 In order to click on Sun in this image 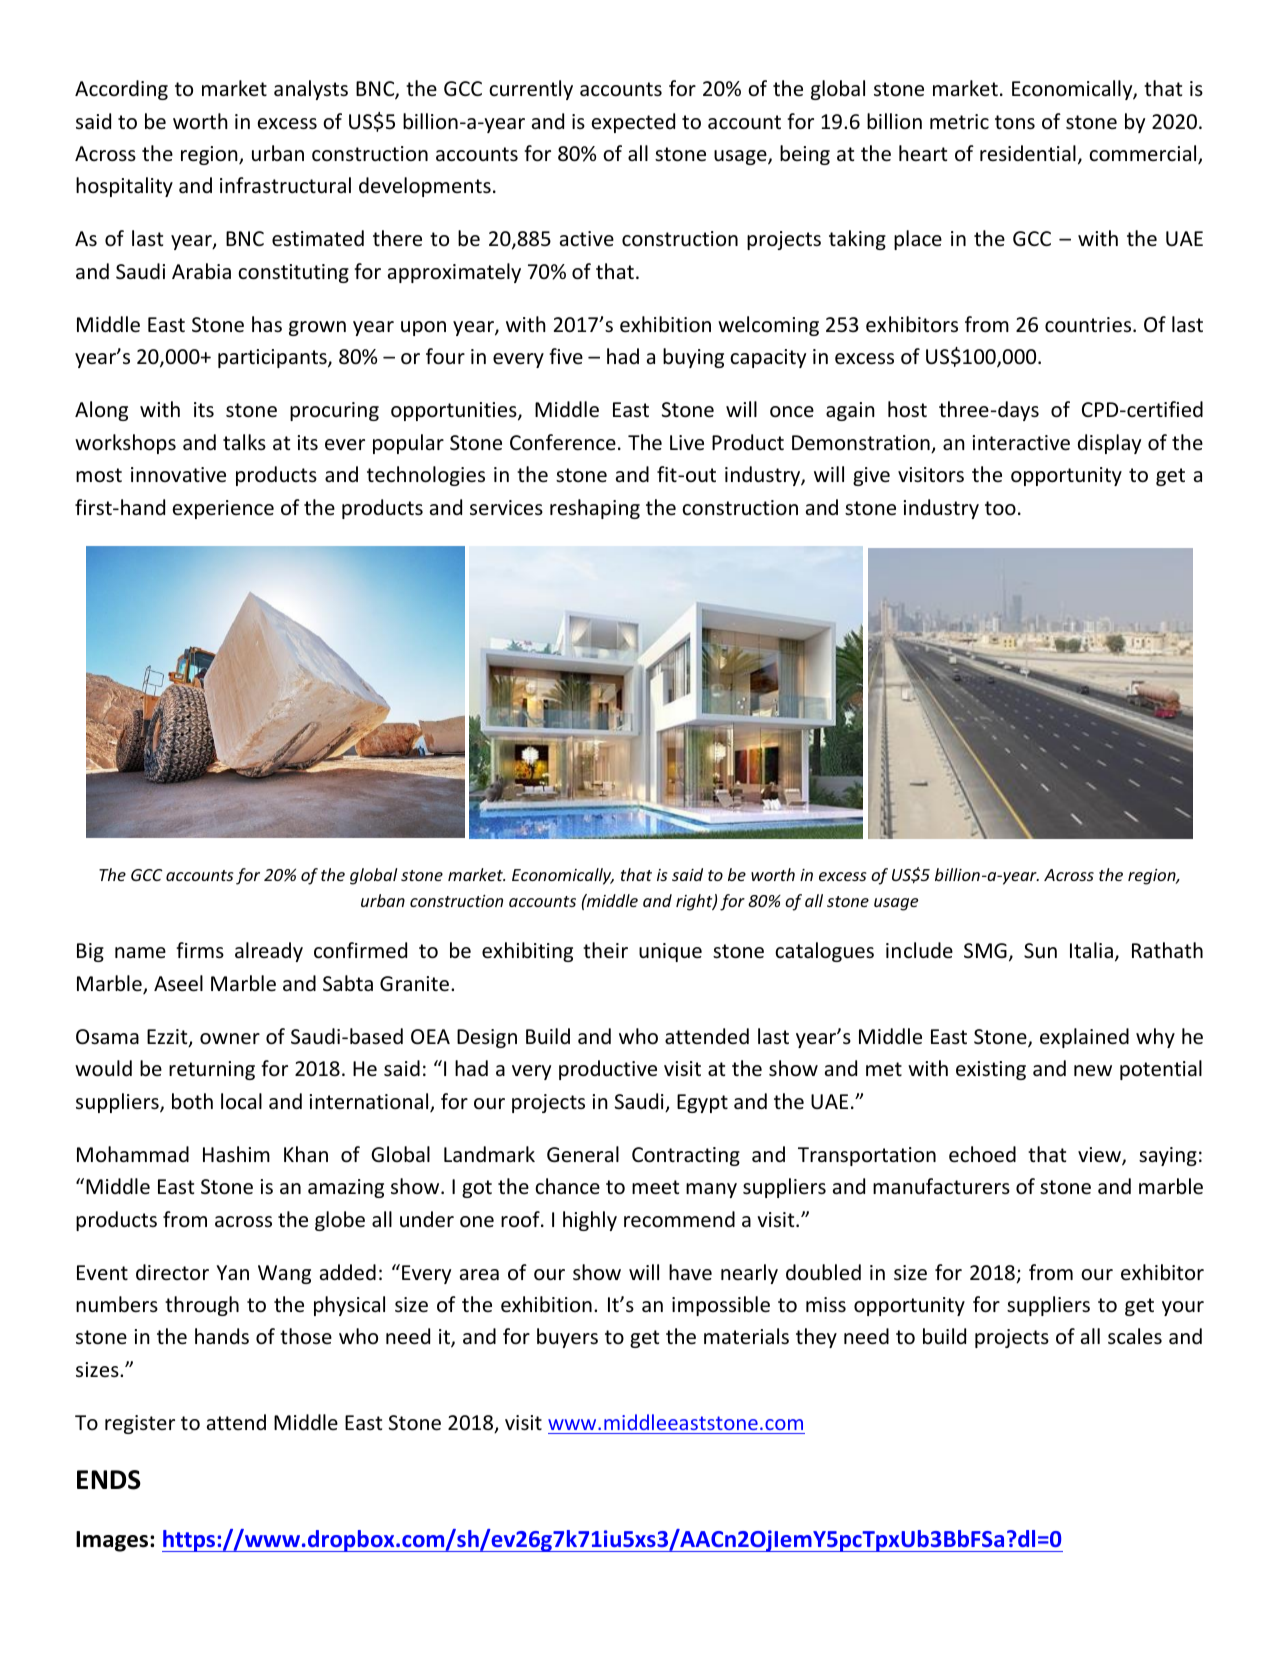, I will do `click(1040, 951)`.
